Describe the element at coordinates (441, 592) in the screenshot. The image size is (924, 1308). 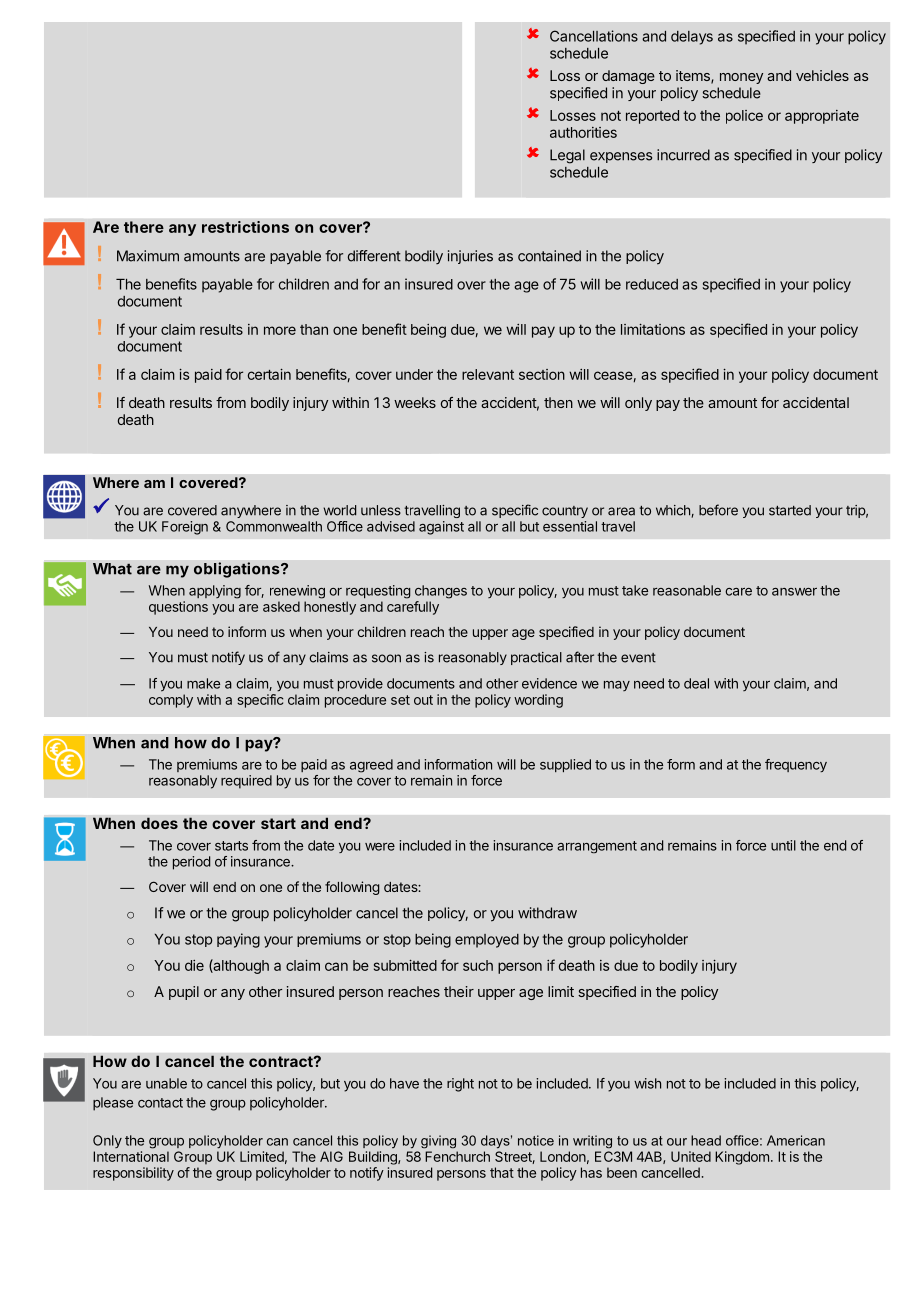
I see `changes` at that location.
